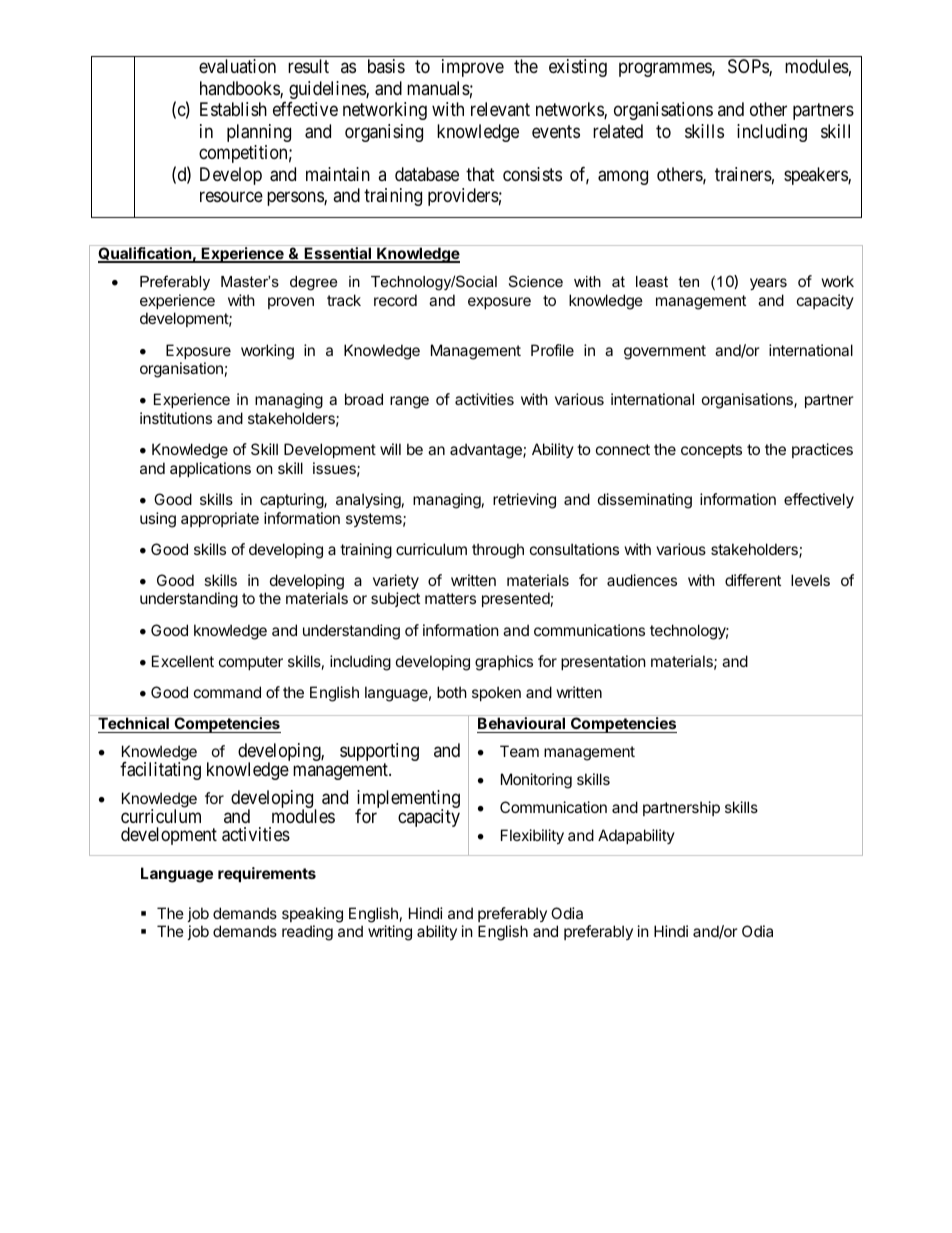  Describe the element at coordinates (536, 281) in the screenshot. I see `Science` at that location.
